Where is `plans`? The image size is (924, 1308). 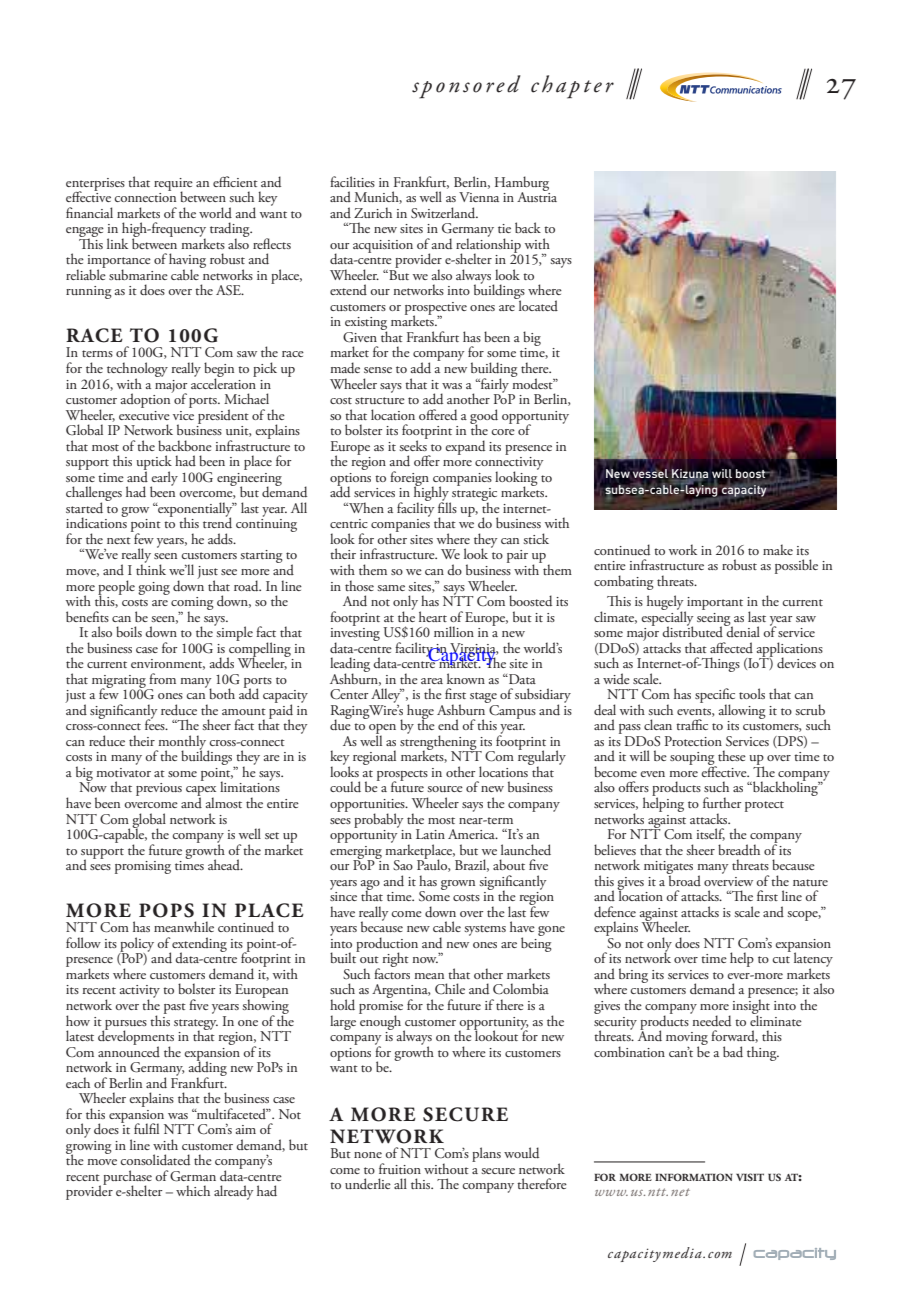
plans is located at coordinates (486, 1154).
